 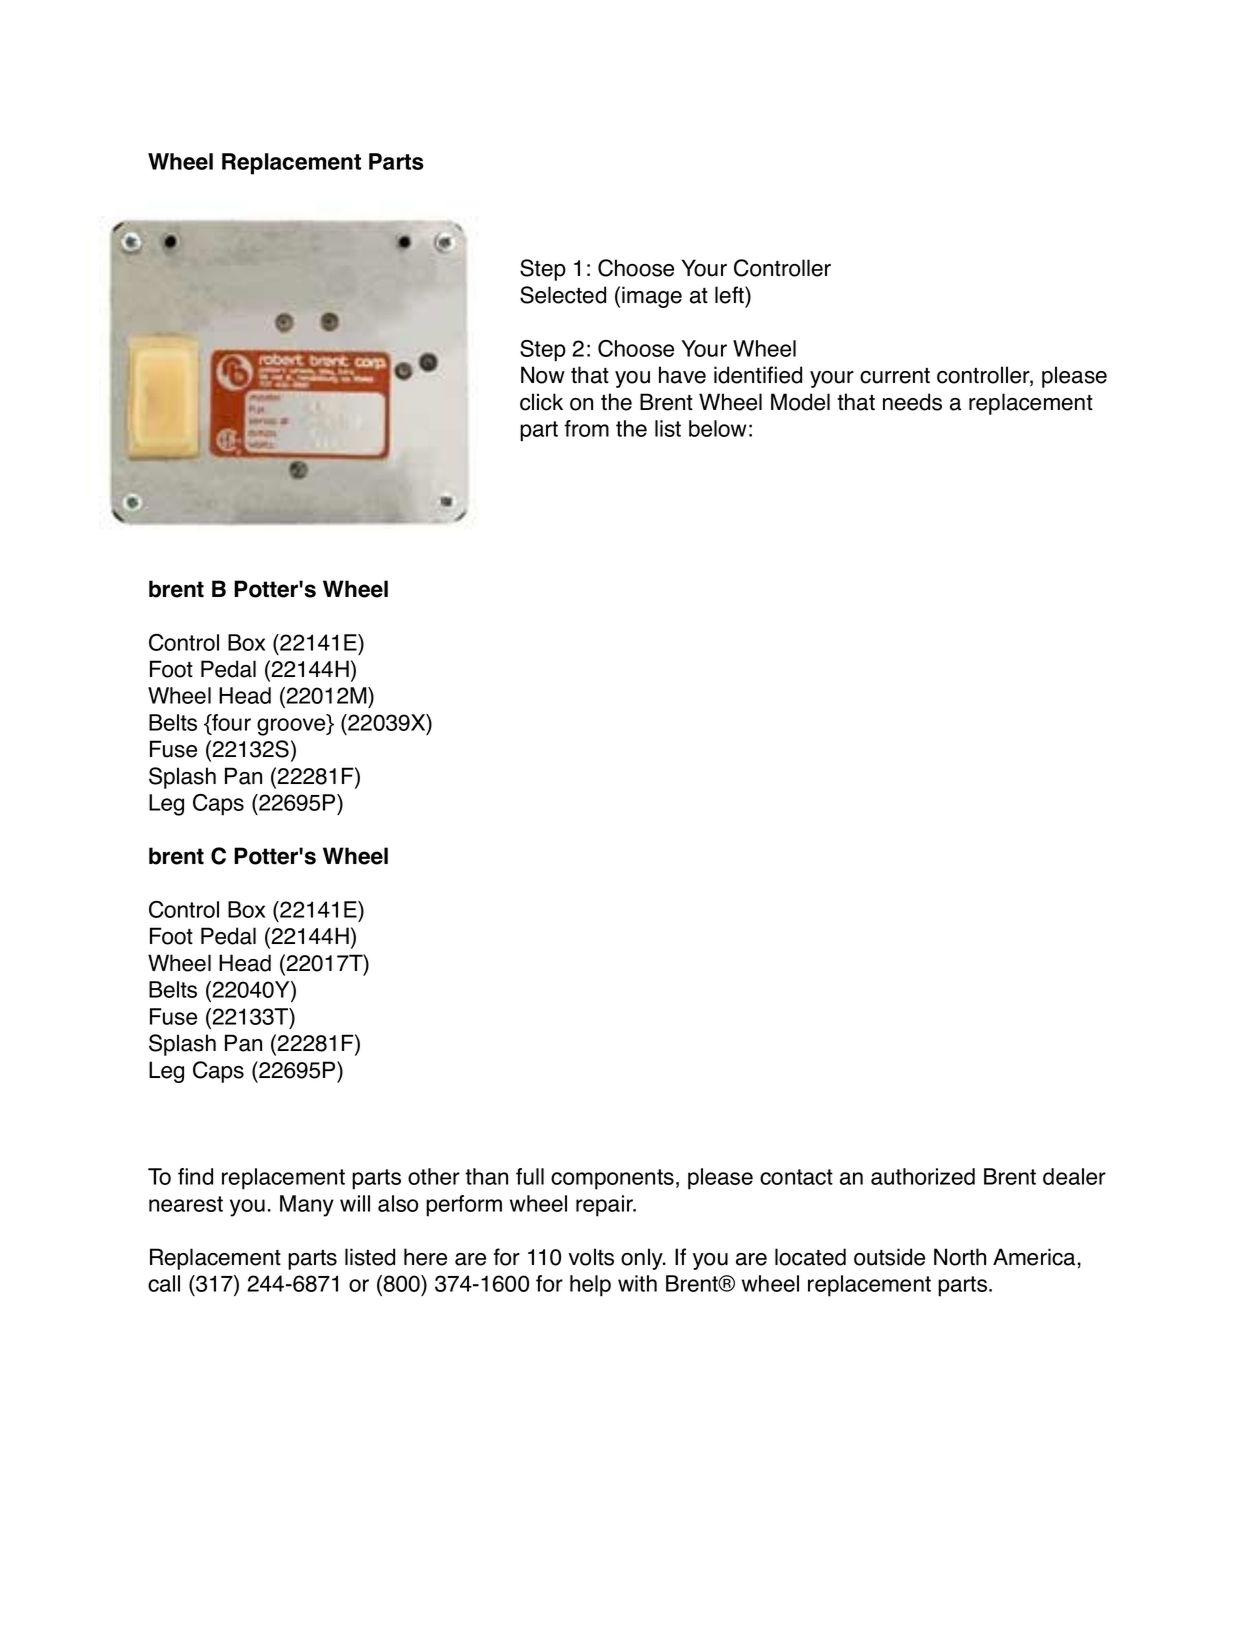 What do you see at coordinates (718, 428) in the screenshot?
I see `below` at bounding box center [718, 428].
